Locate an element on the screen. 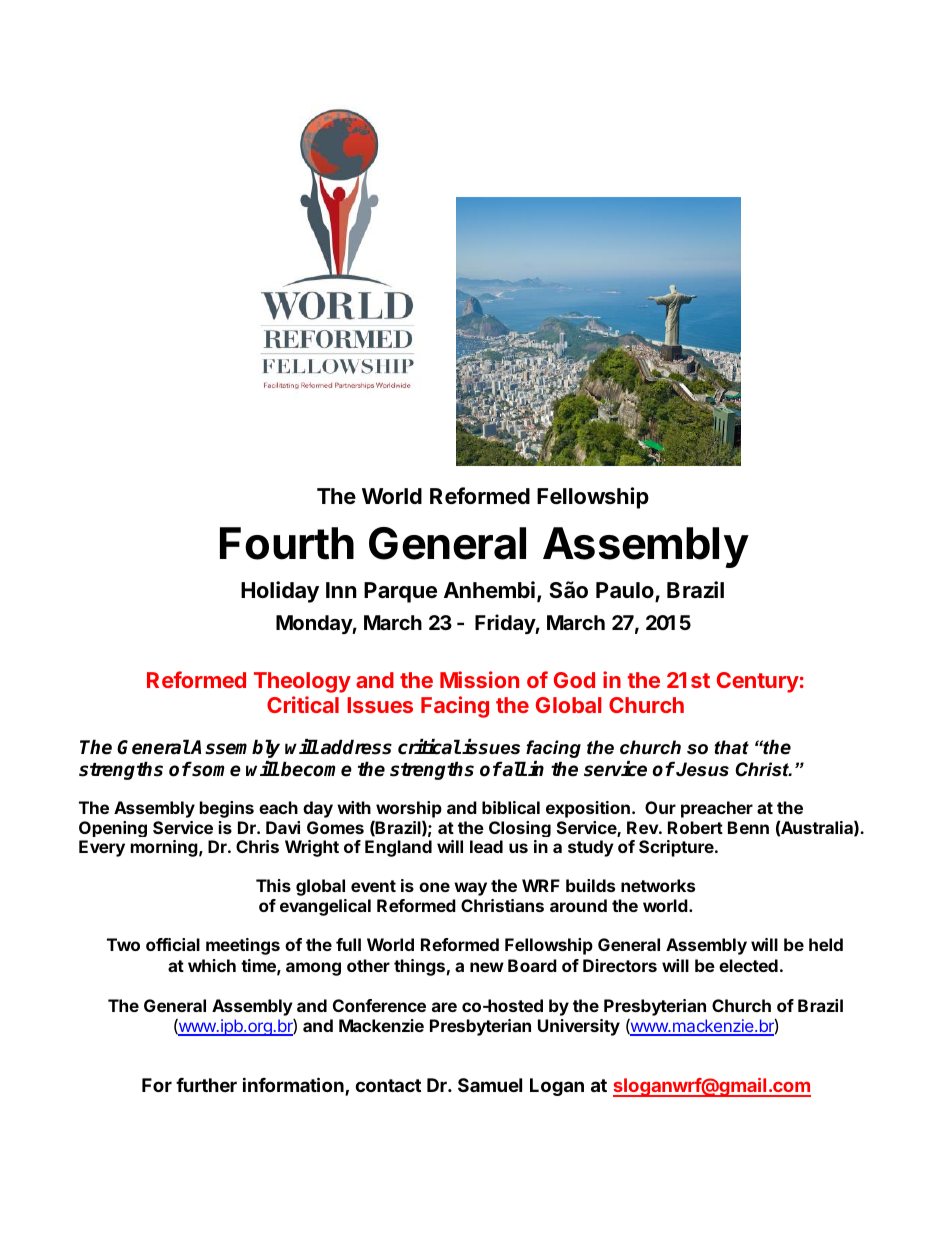  which is located at coordinates (212, 965).
